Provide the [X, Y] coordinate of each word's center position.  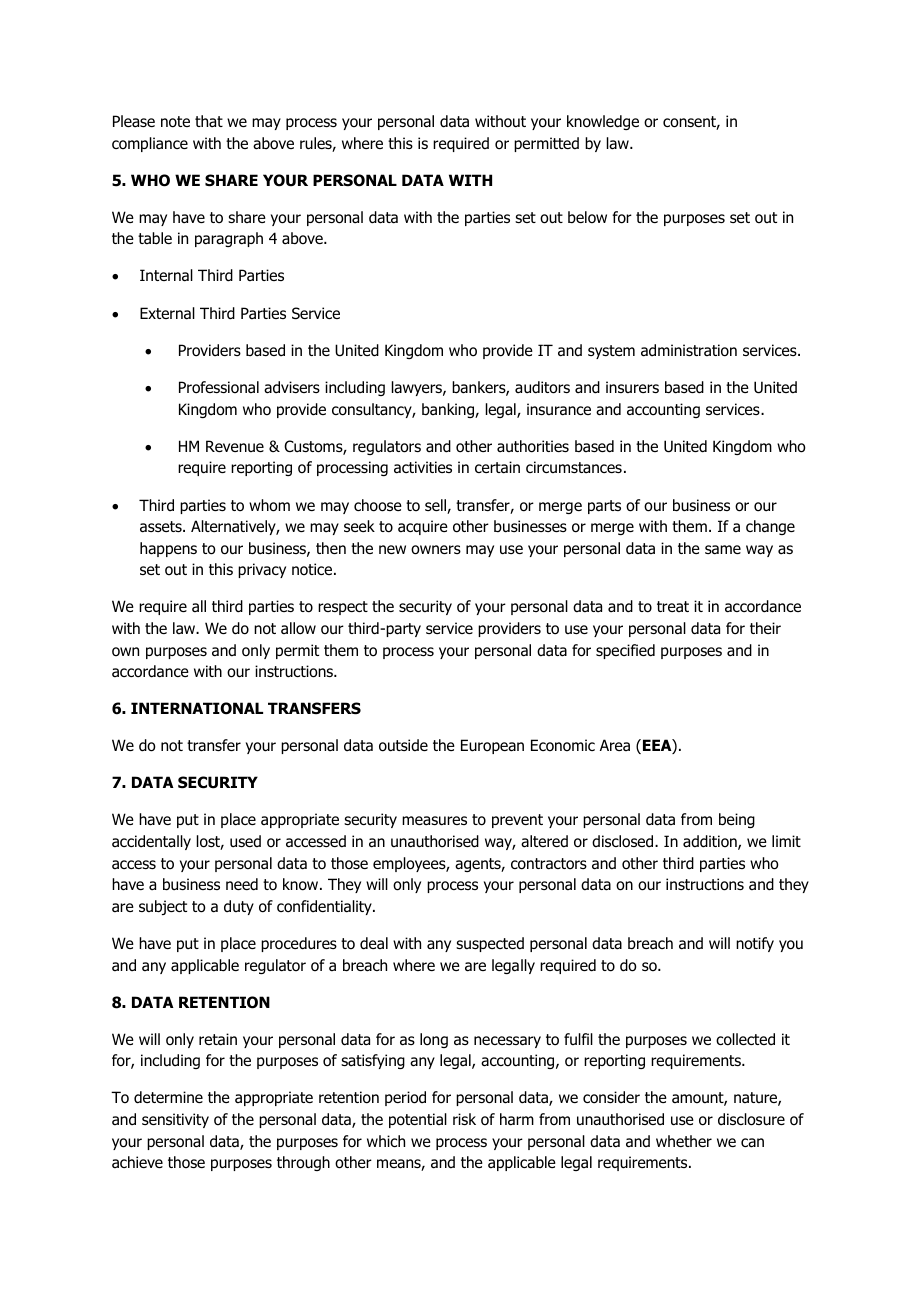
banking [449, 410]
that [209, 121]
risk [464, 1119]
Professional [219, 387]
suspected [490, 944]
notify [755, 944]
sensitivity [175, 1120]
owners [436, 550]
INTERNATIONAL [197, 708]
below [587, 217]
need [242, 884]
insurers [632, 387]
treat [673, 606]
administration [689, 350]
